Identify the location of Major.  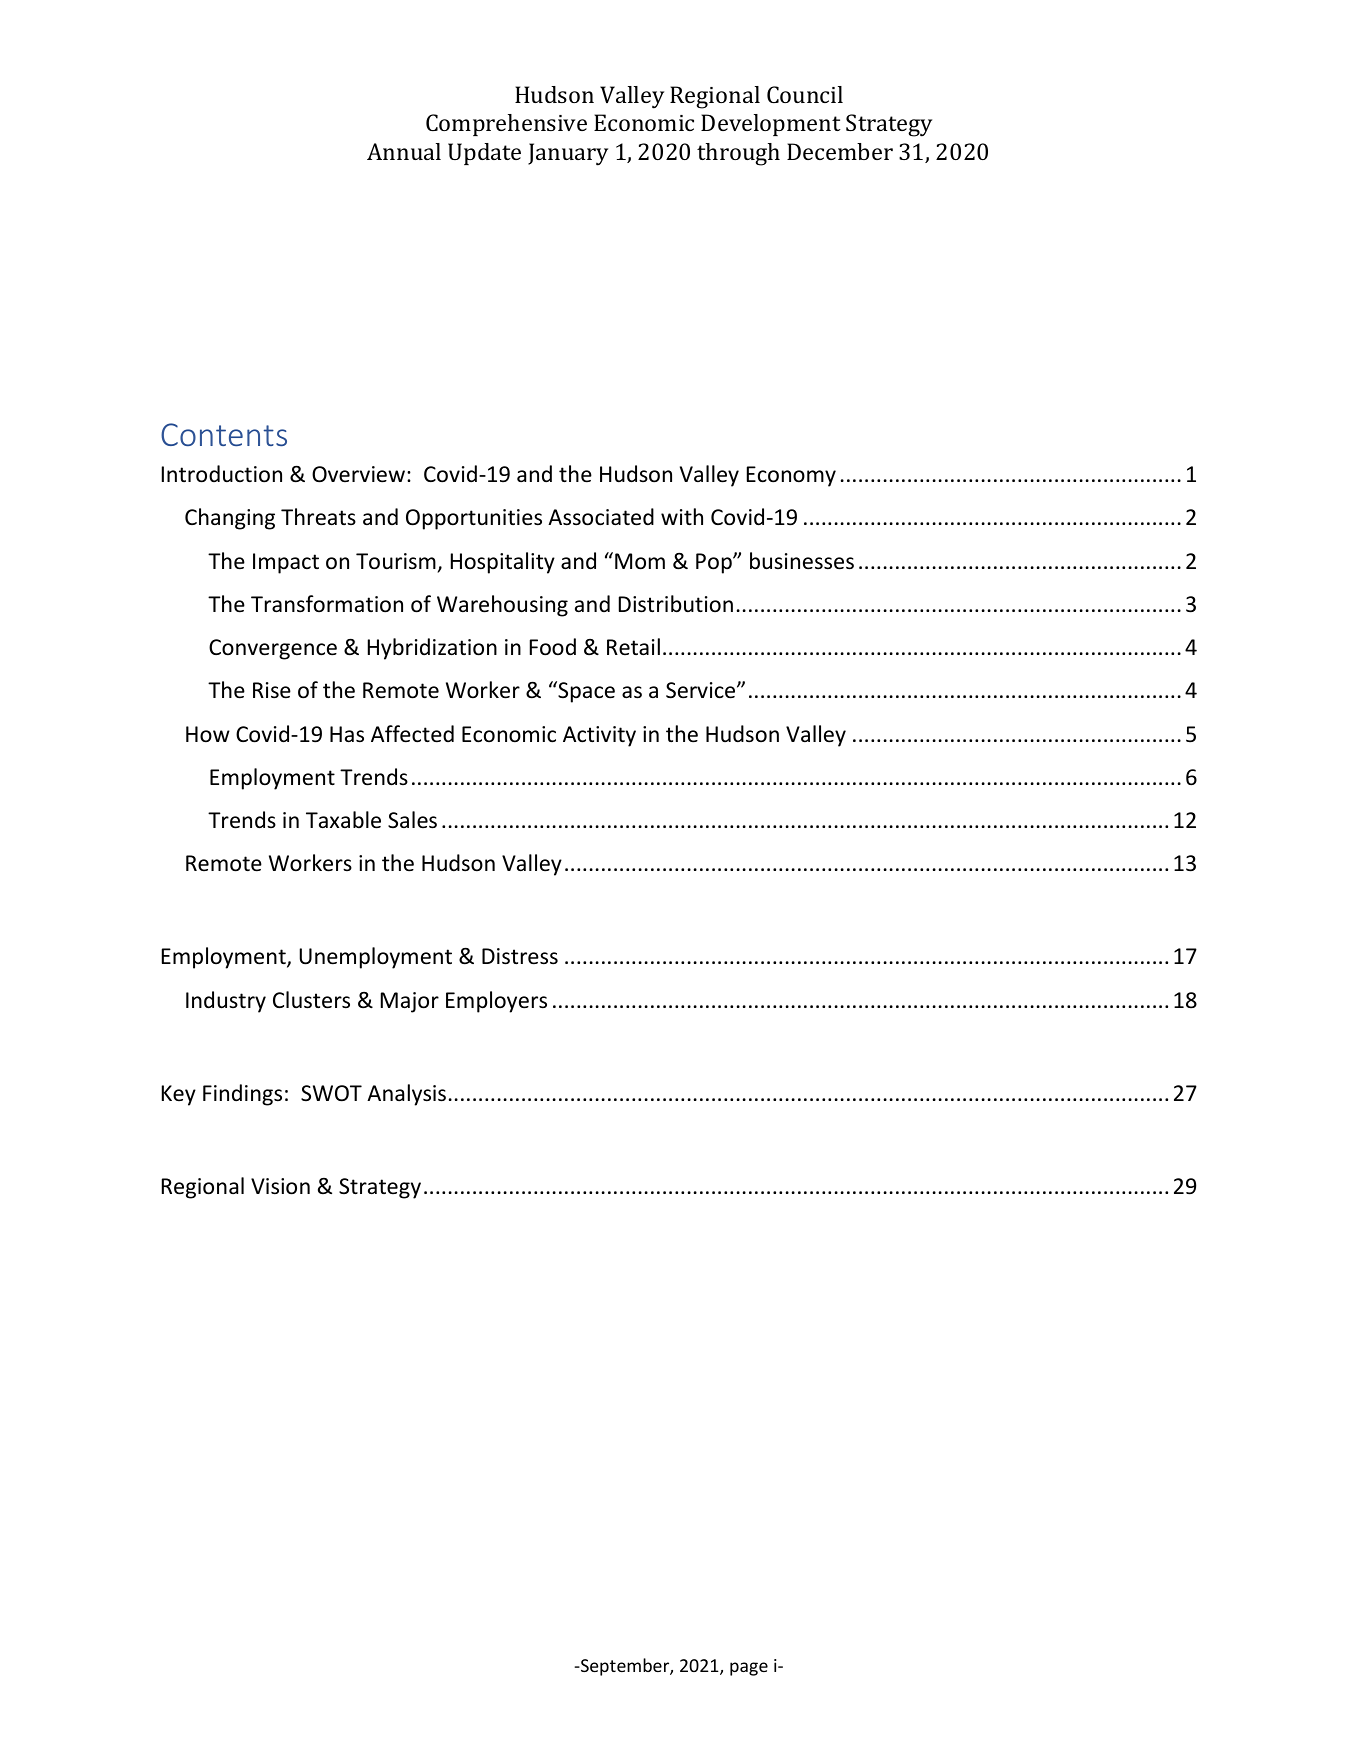
(410, 1002).
